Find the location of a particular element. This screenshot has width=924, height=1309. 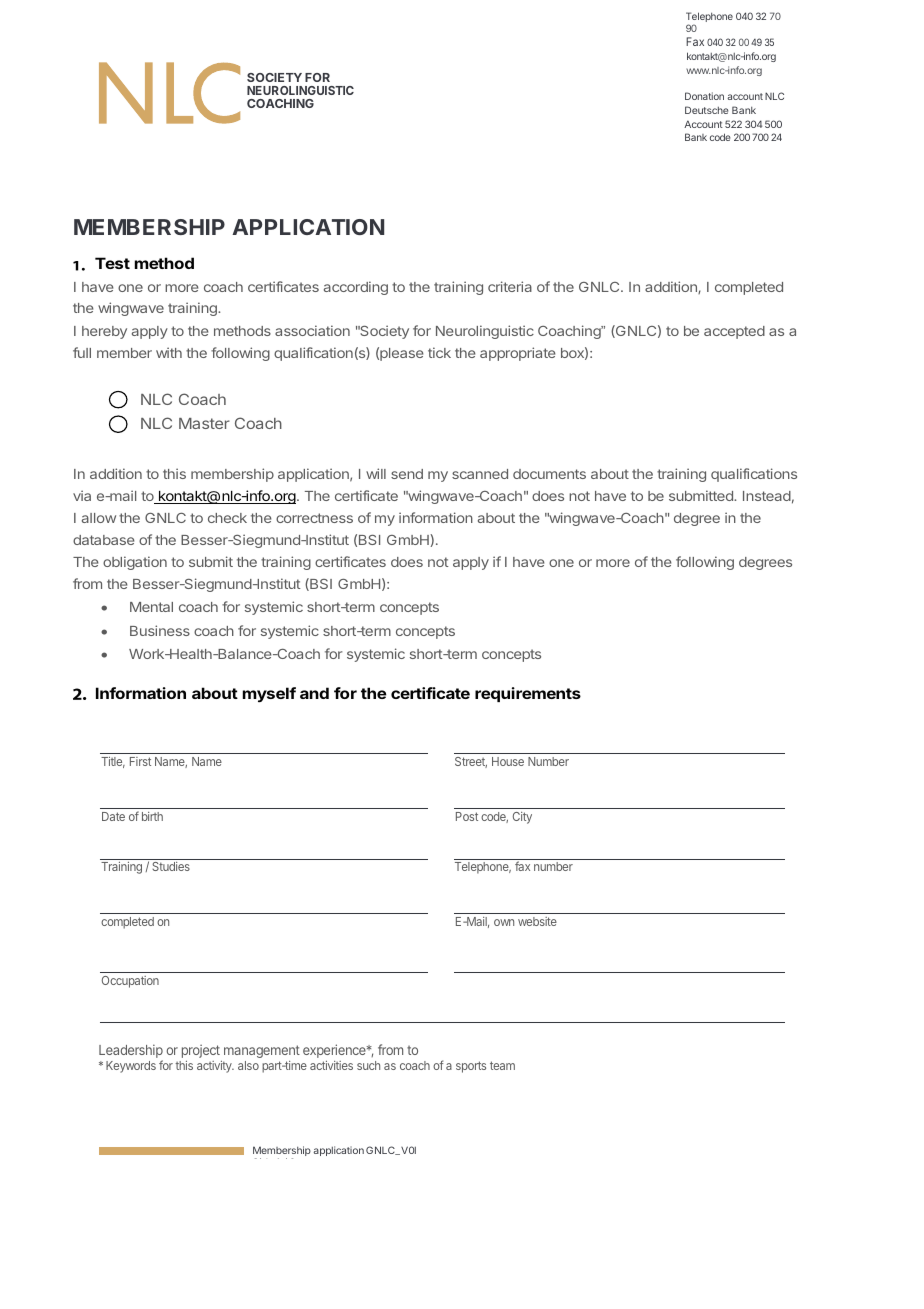

Test is located at coordinates (112, 263).
